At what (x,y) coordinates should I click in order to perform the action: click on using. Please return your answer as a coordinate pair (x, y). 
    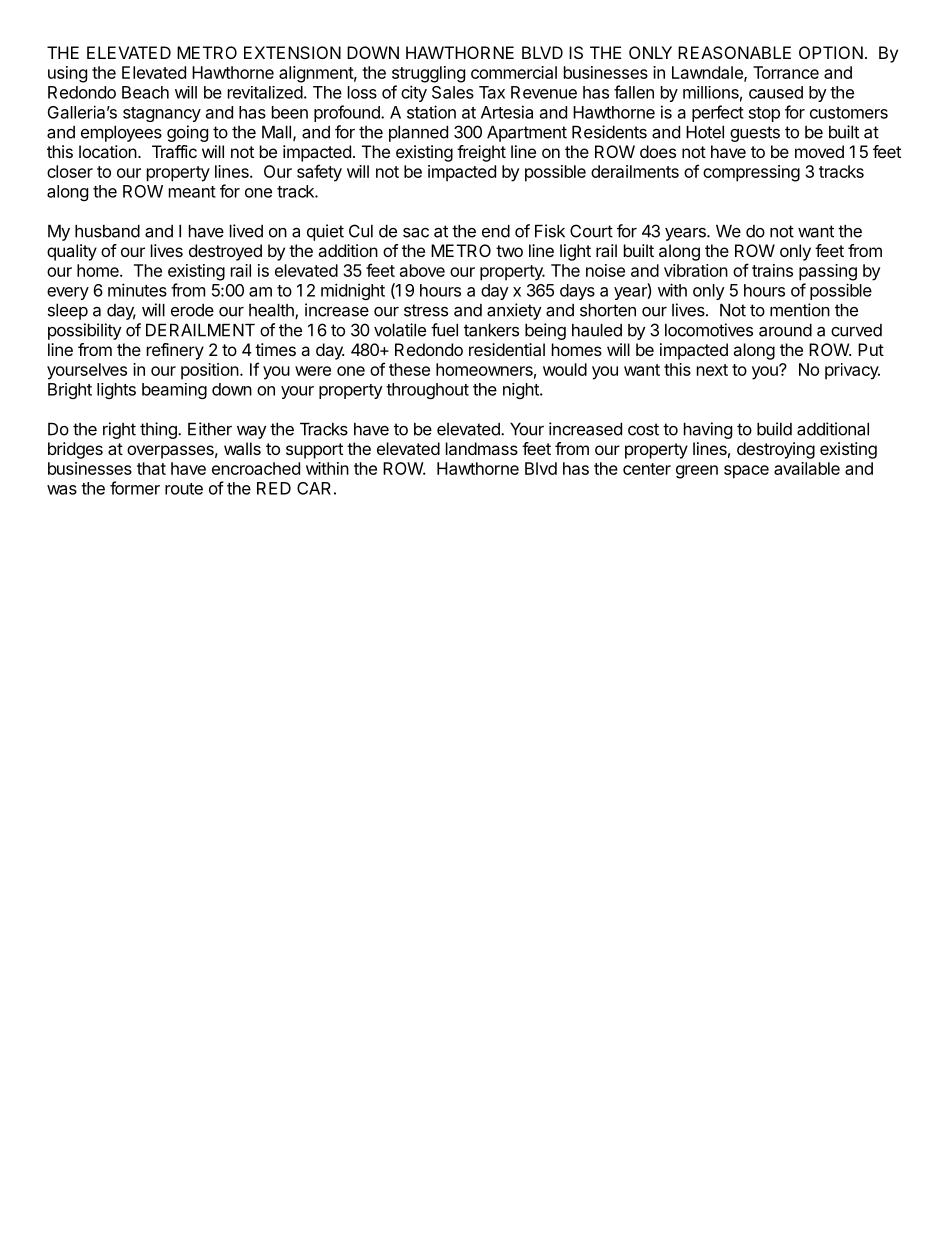
    Looking at the image, I should click on (67, 74).
